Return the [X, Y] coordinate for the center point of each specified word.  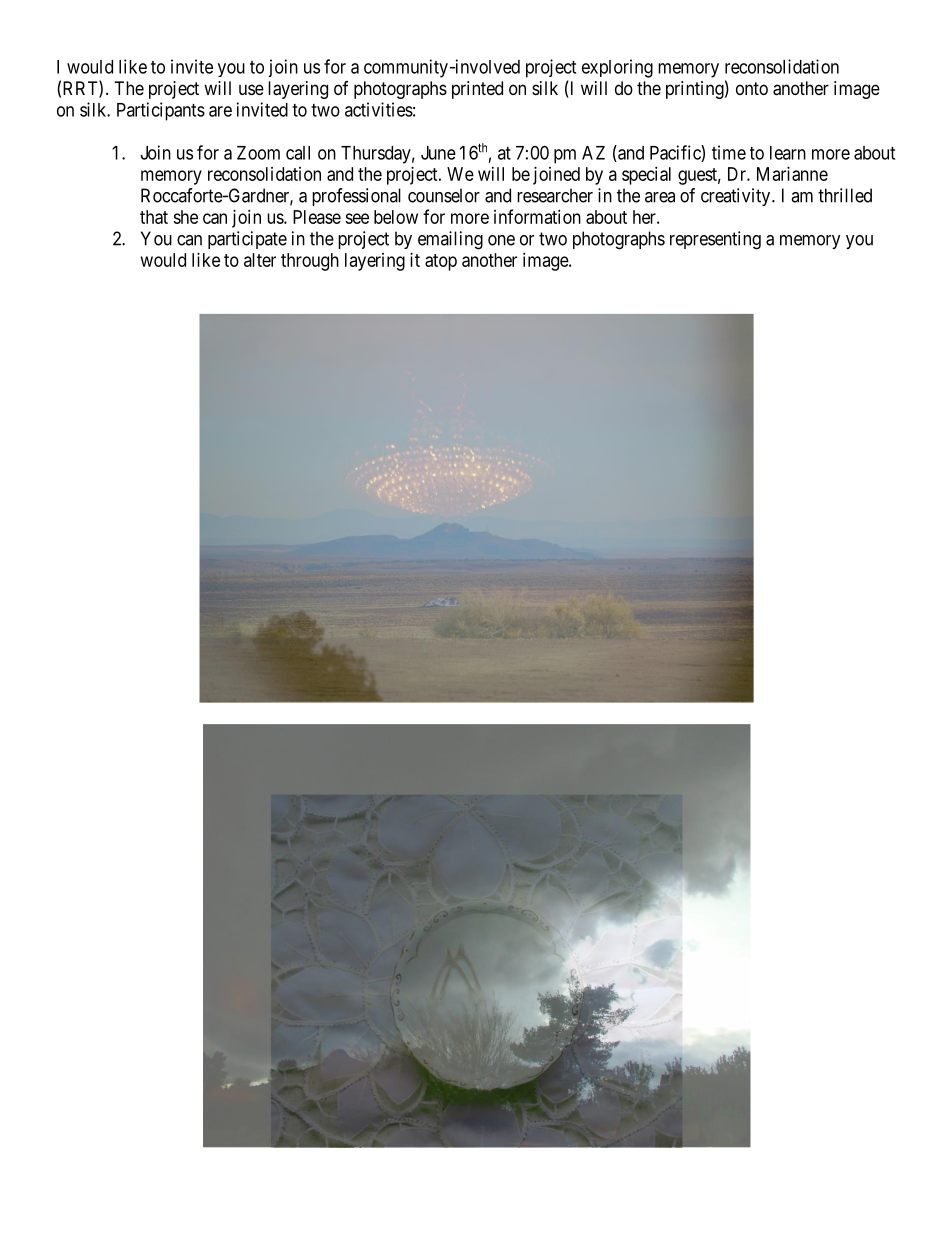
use [251, 89]
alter [260, 260]
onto [752, 88]
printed [477, 90]
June [438, 153]
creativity [737, 197]
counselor [444, 195]
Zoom [258, 153]
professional [356, 197]
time [729, 152]
